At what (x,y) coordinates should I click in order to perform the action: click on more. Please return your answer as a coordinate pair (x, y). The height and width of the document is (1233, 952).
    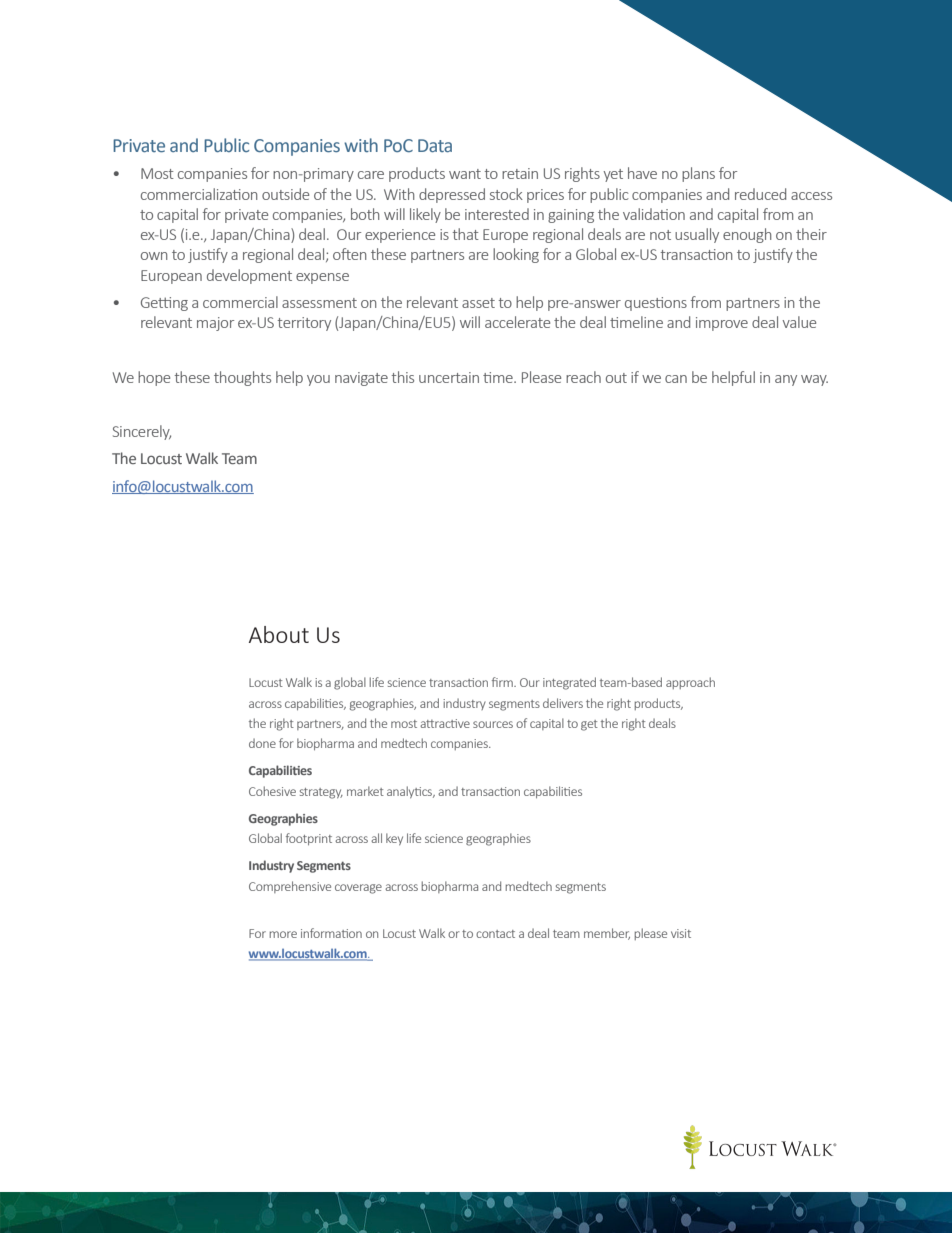
    Looking at the image, I should click on (283, 934).
